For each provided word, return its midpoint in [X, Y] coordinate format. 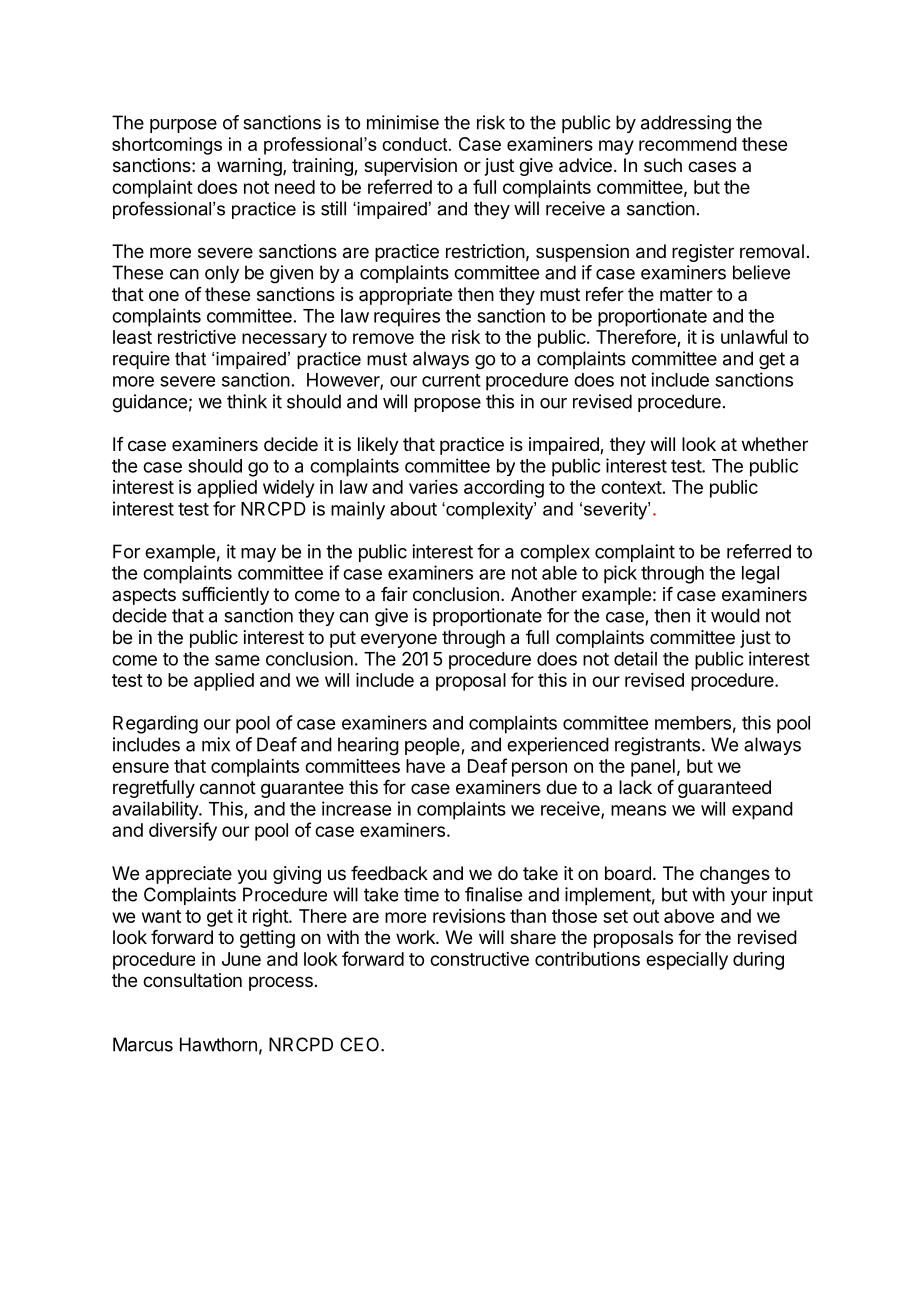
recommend [688, 144]
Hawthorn [218, 1044]
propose [447, 405]
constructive [479, 959]
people [432, 746]
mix [216, 744]
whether [775, 444]
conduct [416, 144]
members [693, 723]
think [247, 401]
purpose [183, 126]
